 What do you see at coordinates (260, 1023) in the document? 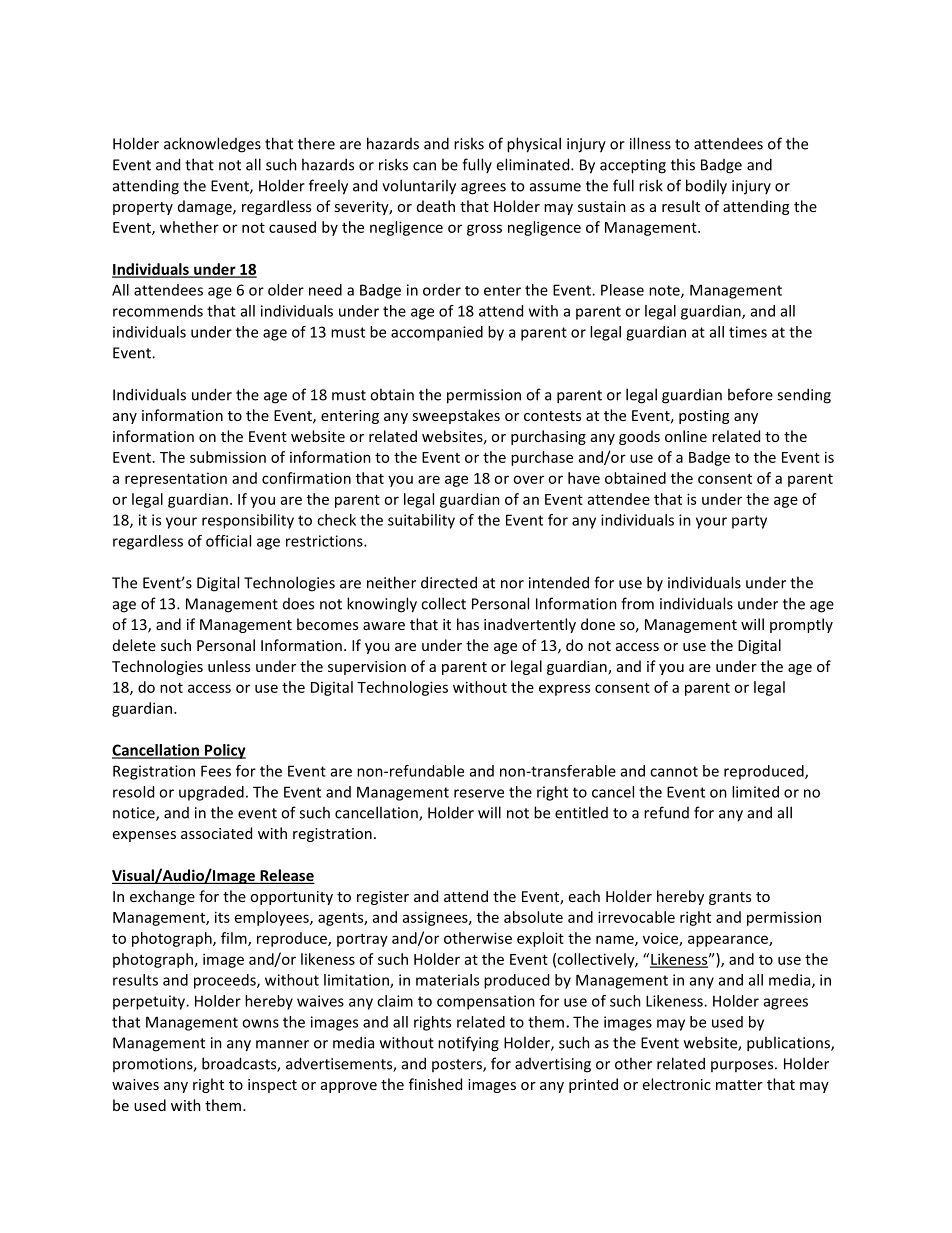
I see `owns` at bounding box center [260, 1023].
